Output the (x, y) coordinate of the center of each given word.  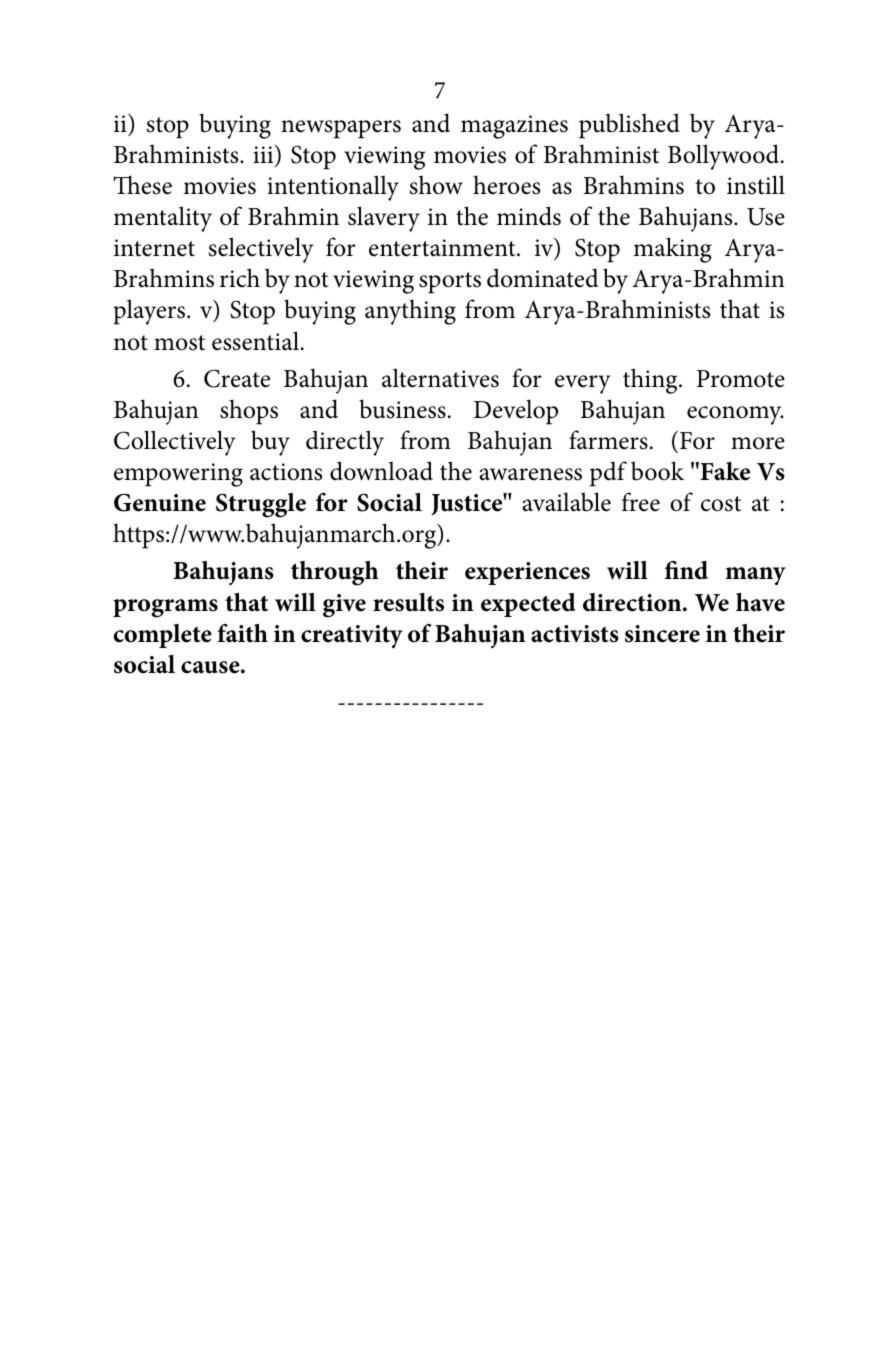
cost (721, 504)
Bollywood (725, 157)
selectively (261, 250)
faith (242, 633)
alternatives (440, 378)
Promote (741, 379)
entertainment (443, 248)
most (179, 343)
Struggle (261, 505)
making (672, 250)
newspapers (341, 129)
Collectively (175, 443)
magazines (514, 127)
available (567, 502)
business (402, 409)
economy (735, 415)
